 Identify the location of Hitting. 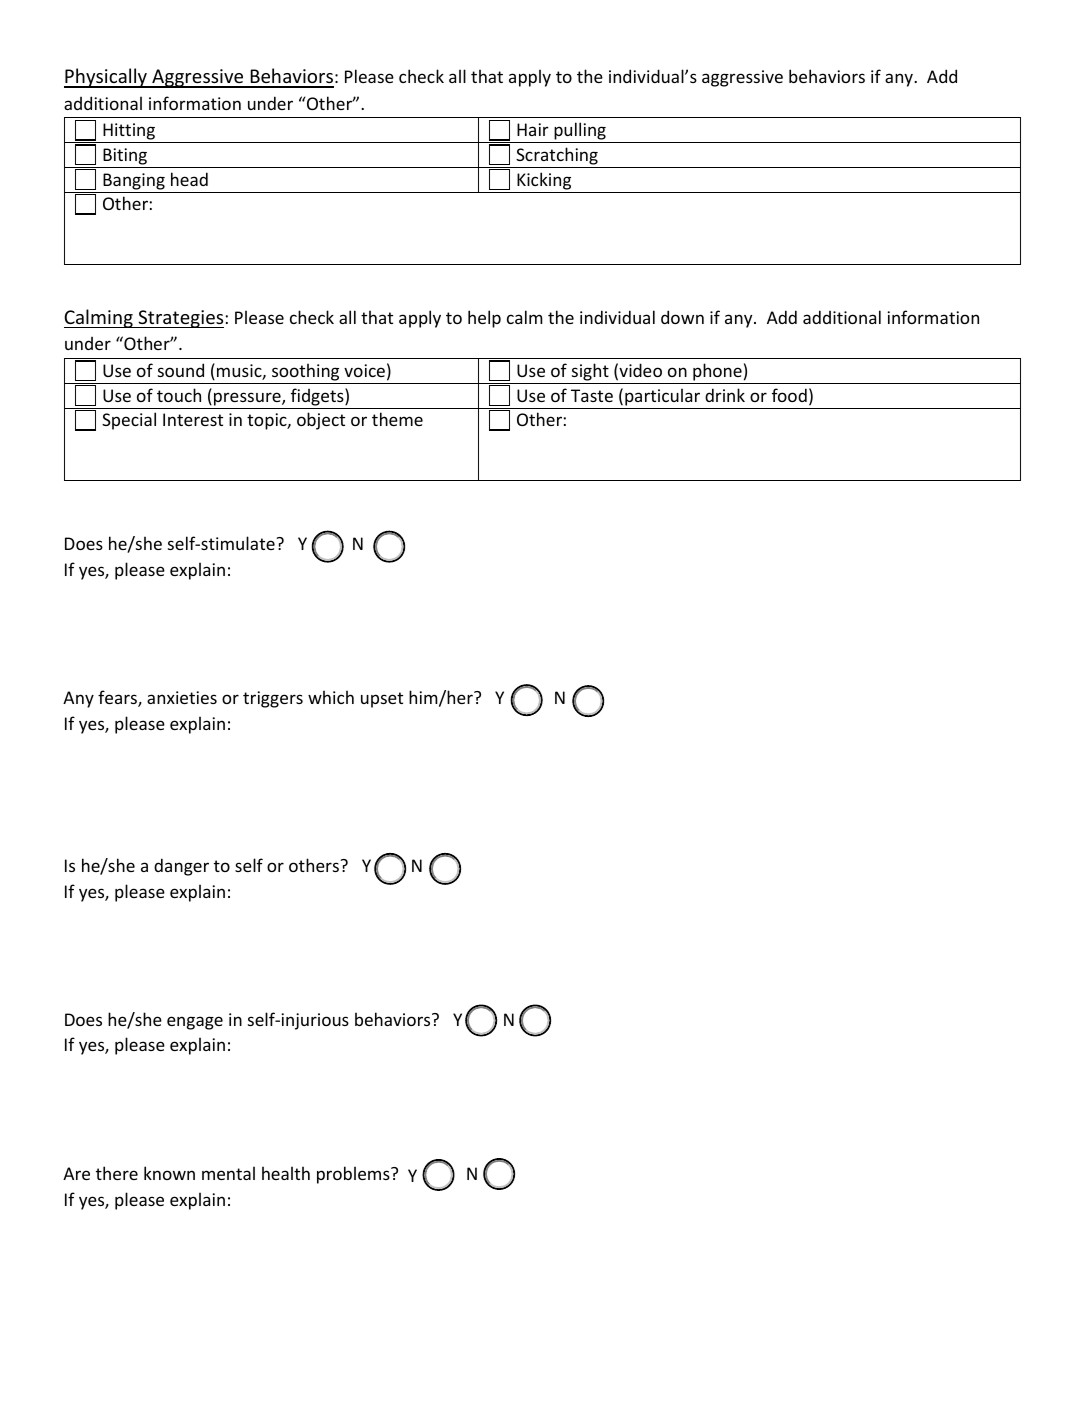
(129, 133).
